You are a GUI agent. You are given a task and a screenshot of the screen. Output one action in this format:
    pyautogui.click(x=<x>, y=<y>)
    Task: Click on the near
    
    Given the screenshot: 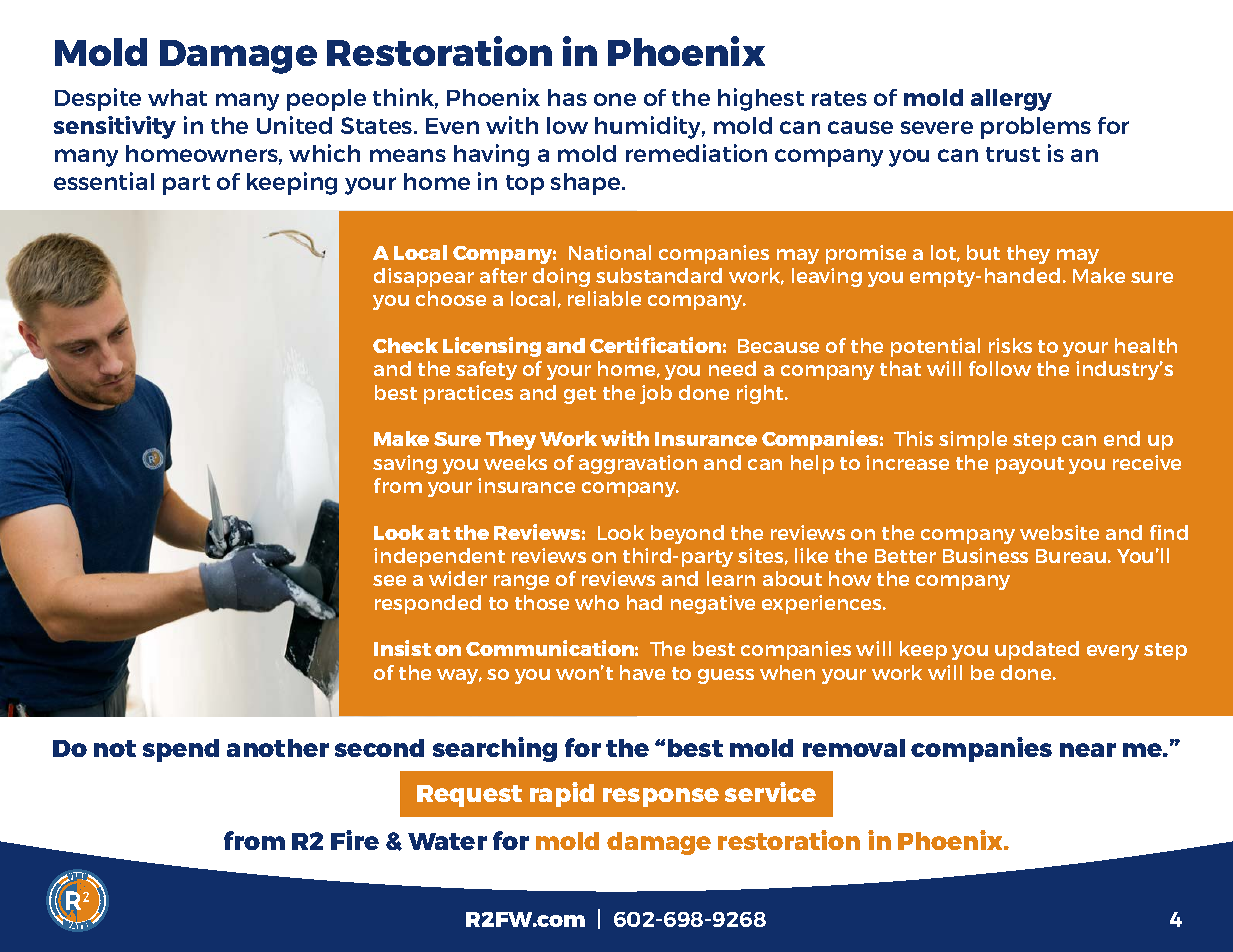 What is the action you would take?
    pyautogui.click(x=1088, y=750)
